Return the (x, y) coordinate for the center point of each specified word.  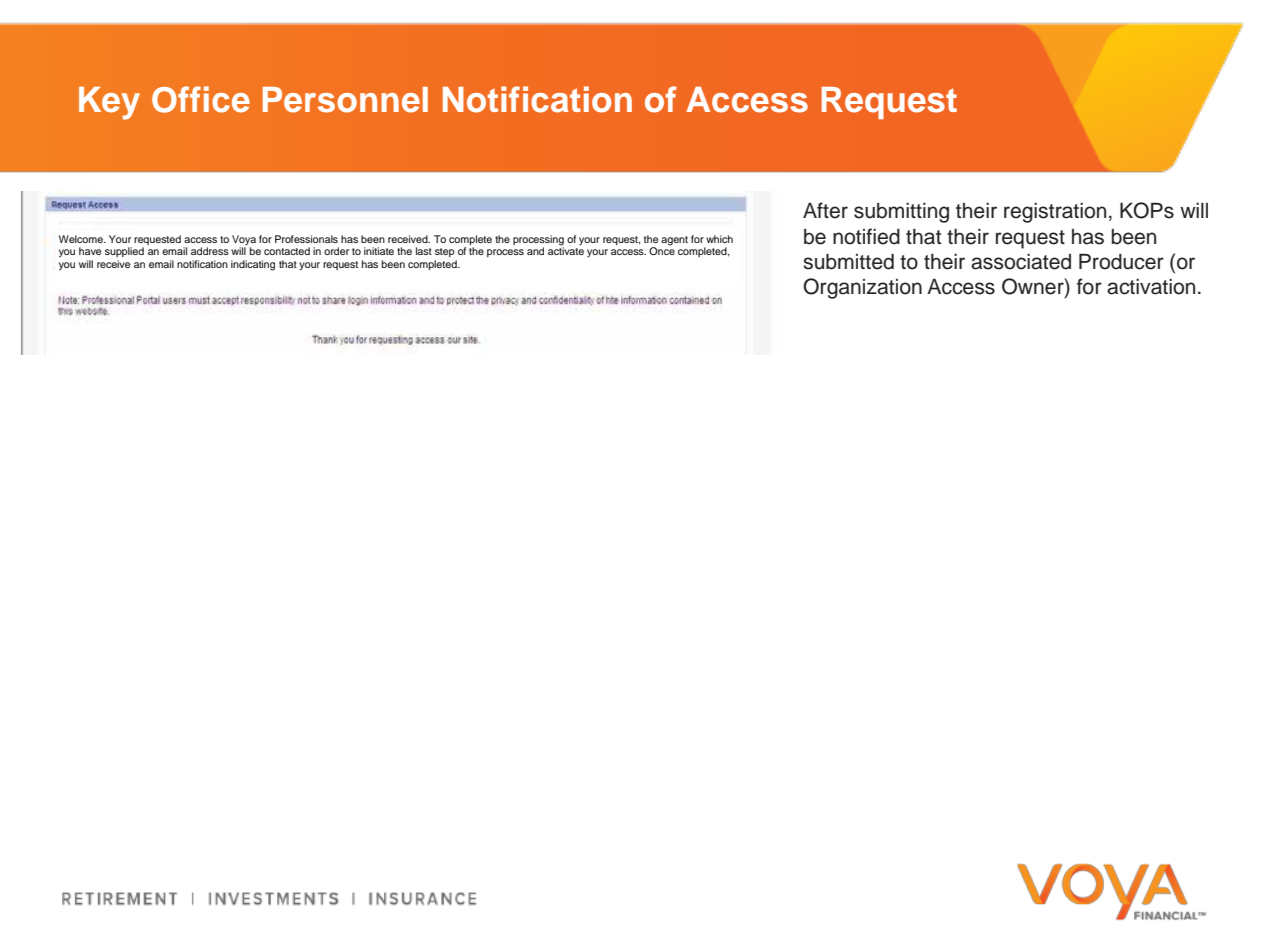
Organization (862, 288)
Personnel (345, 100)
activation (1151, 287)
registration (1055, 213)
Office (201, 99)
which (719, 239)
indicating (253, 265)
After (825, 210)
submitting (901, 213)
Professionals (306, 239)
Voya (244, 240)
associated (1021, 262)
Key (109, 103)
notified (866, 236)
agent (674, 241)
